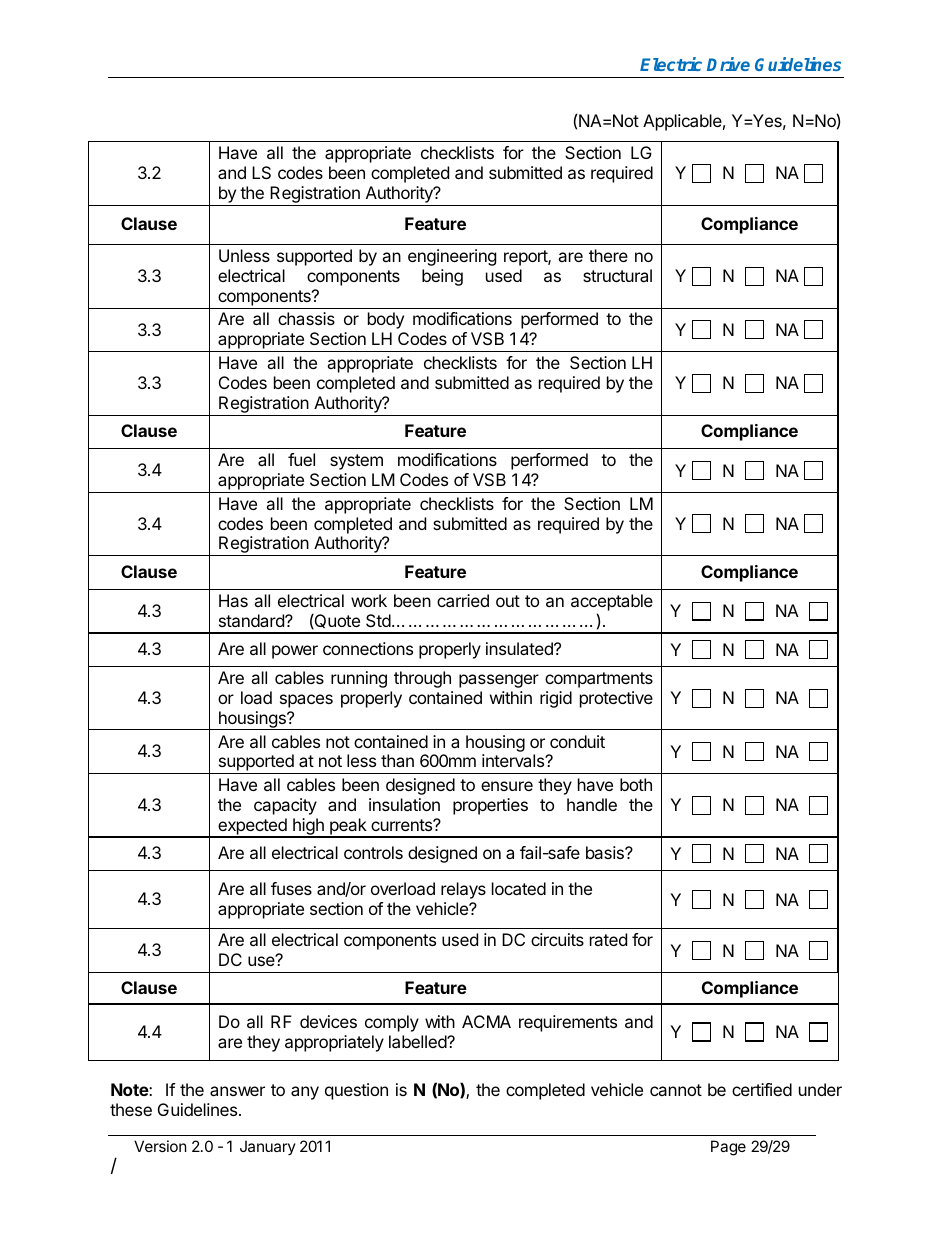 The width and height of the document is (952, 1233). What do you see at coordinates (452, 257) in the document?
I see `engineering` at bounding box center [452, 257].
